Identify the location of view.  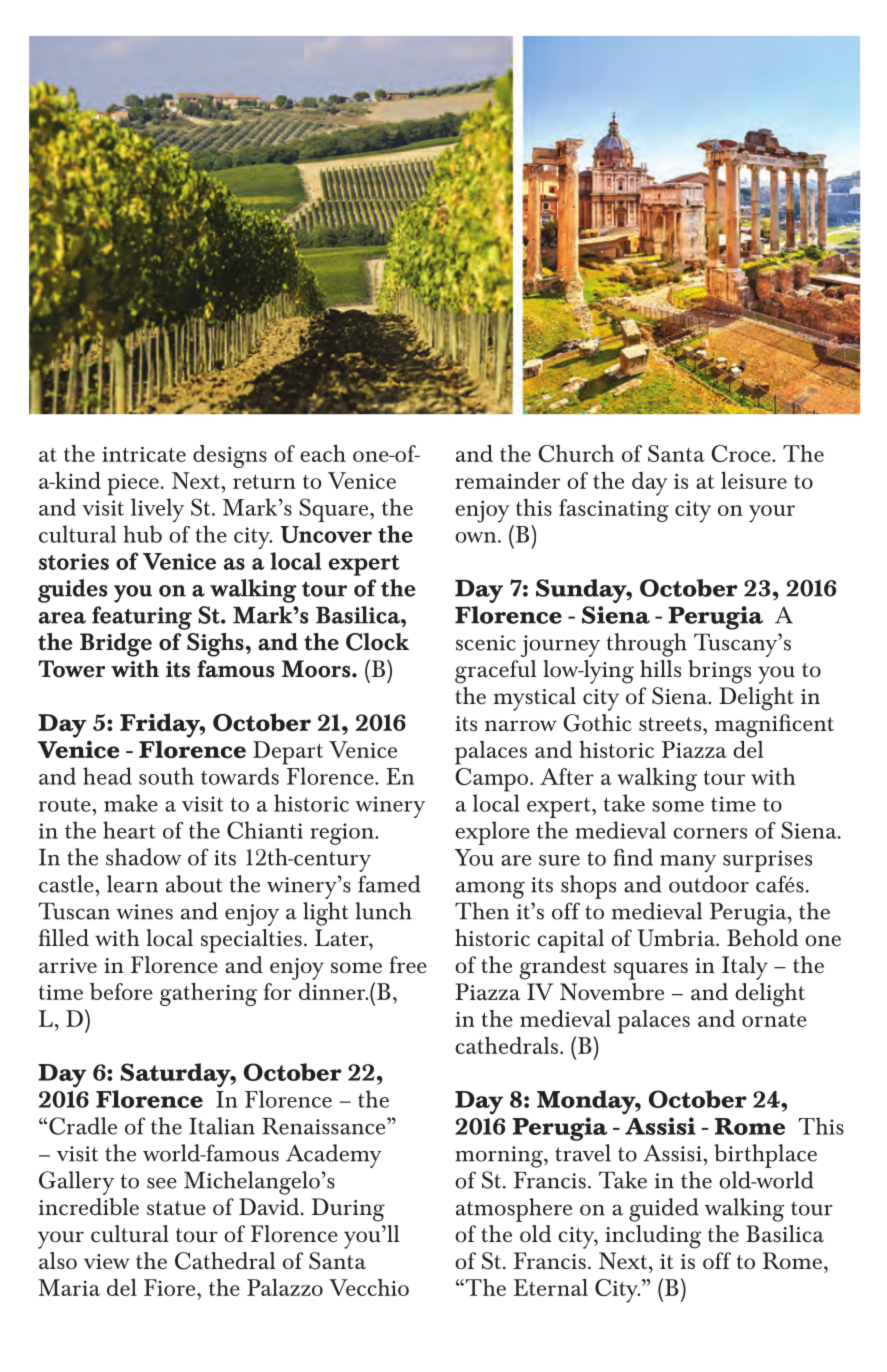
(107, 1262).
